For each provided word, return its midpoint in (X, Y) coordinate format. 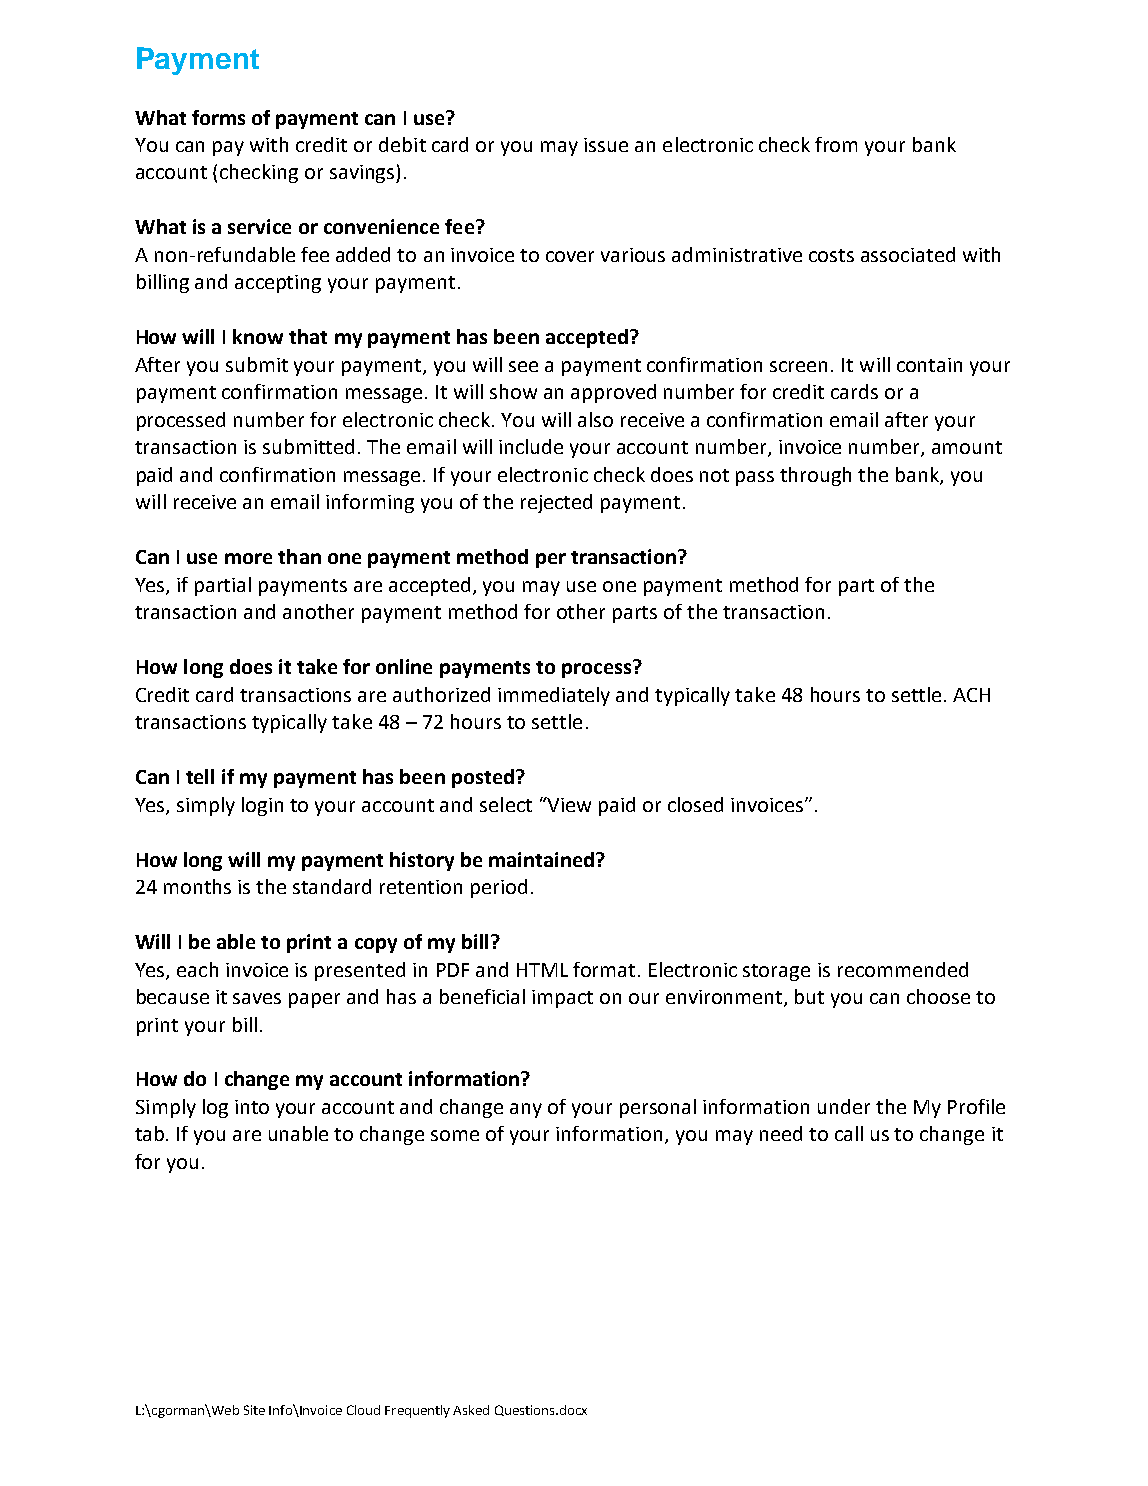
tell (200, 776)
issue (606, 145)
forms (218, 117)
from (836, 144)
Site (254, 1410)
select (506, 804)
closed (695, 804)
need (781, 1133)
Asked (471, 1410)
